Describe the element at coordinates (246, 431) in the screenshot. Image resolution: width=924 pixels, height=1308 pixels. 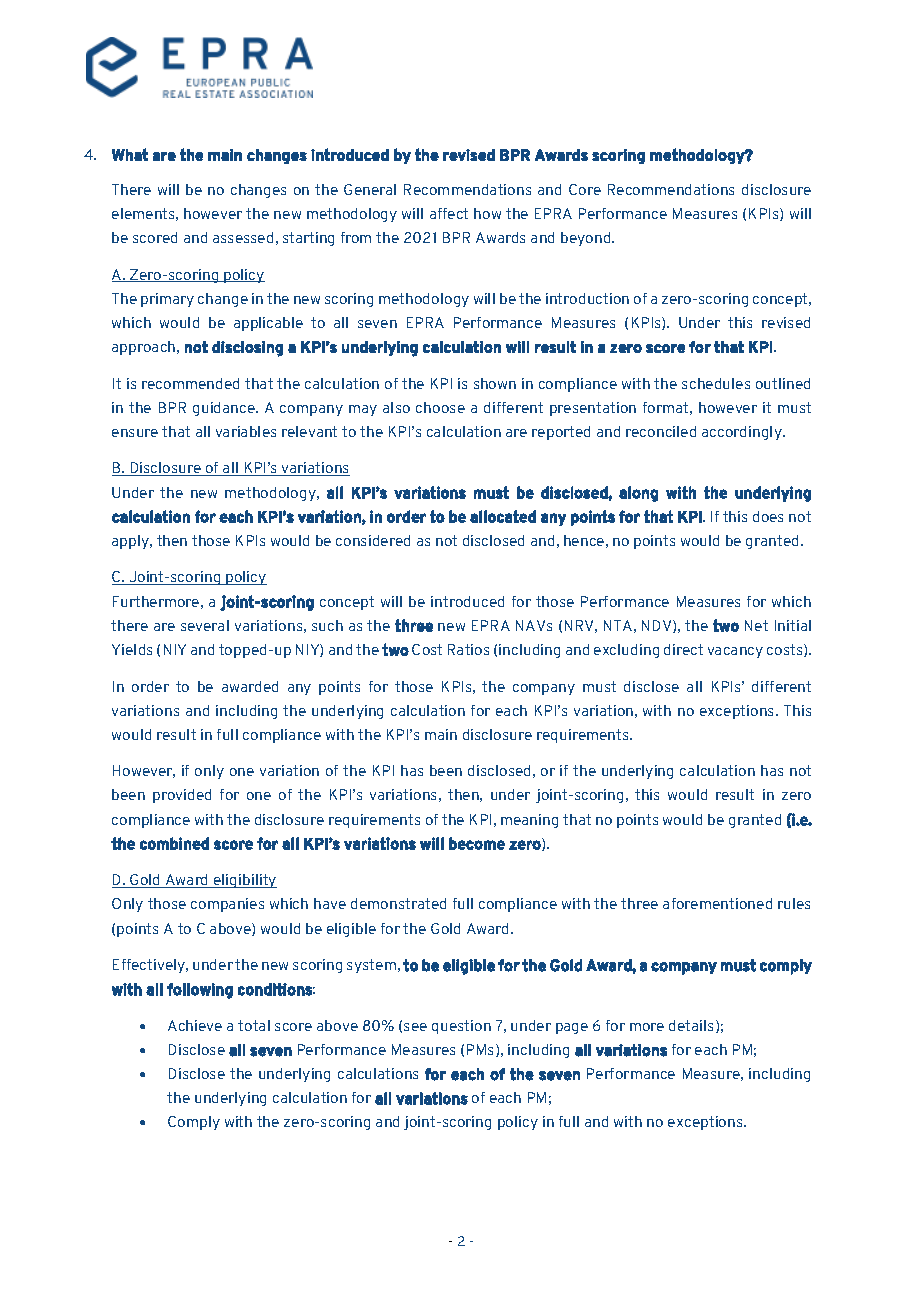
I see `variables` at that location.
